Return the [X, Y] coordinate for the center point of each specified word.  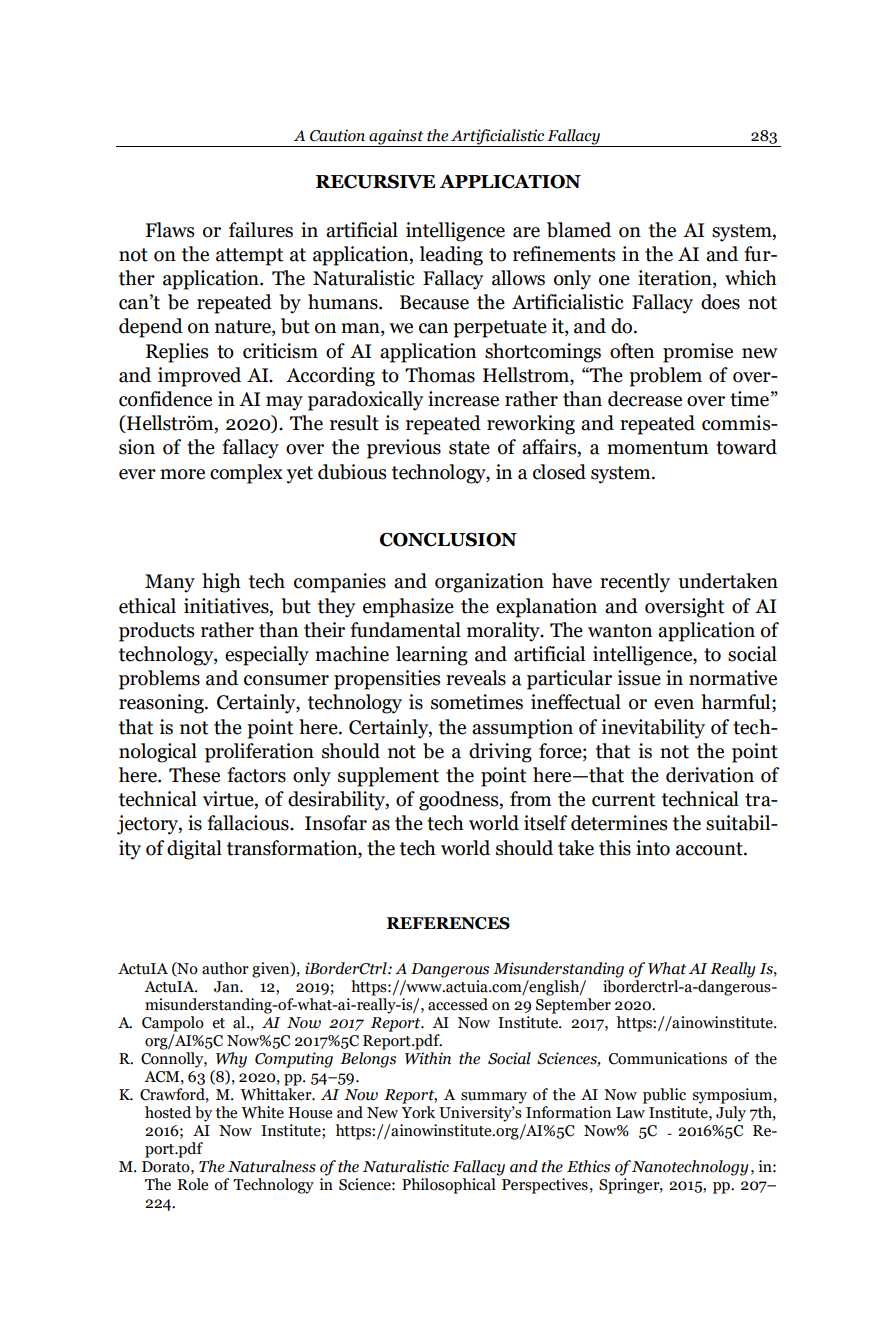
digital [194, 850]
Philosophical [449, 1186]
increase [463, 399]
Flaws [170, 230]
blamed [579, 230]
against [396, 138]
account [710, 849]
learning [432, 656]
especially [267, 656]
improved [199, 377]
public [664, 1096]
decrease [645, 399]
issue [639, 678]
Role [193, 1184]
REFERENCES [448, 923]
